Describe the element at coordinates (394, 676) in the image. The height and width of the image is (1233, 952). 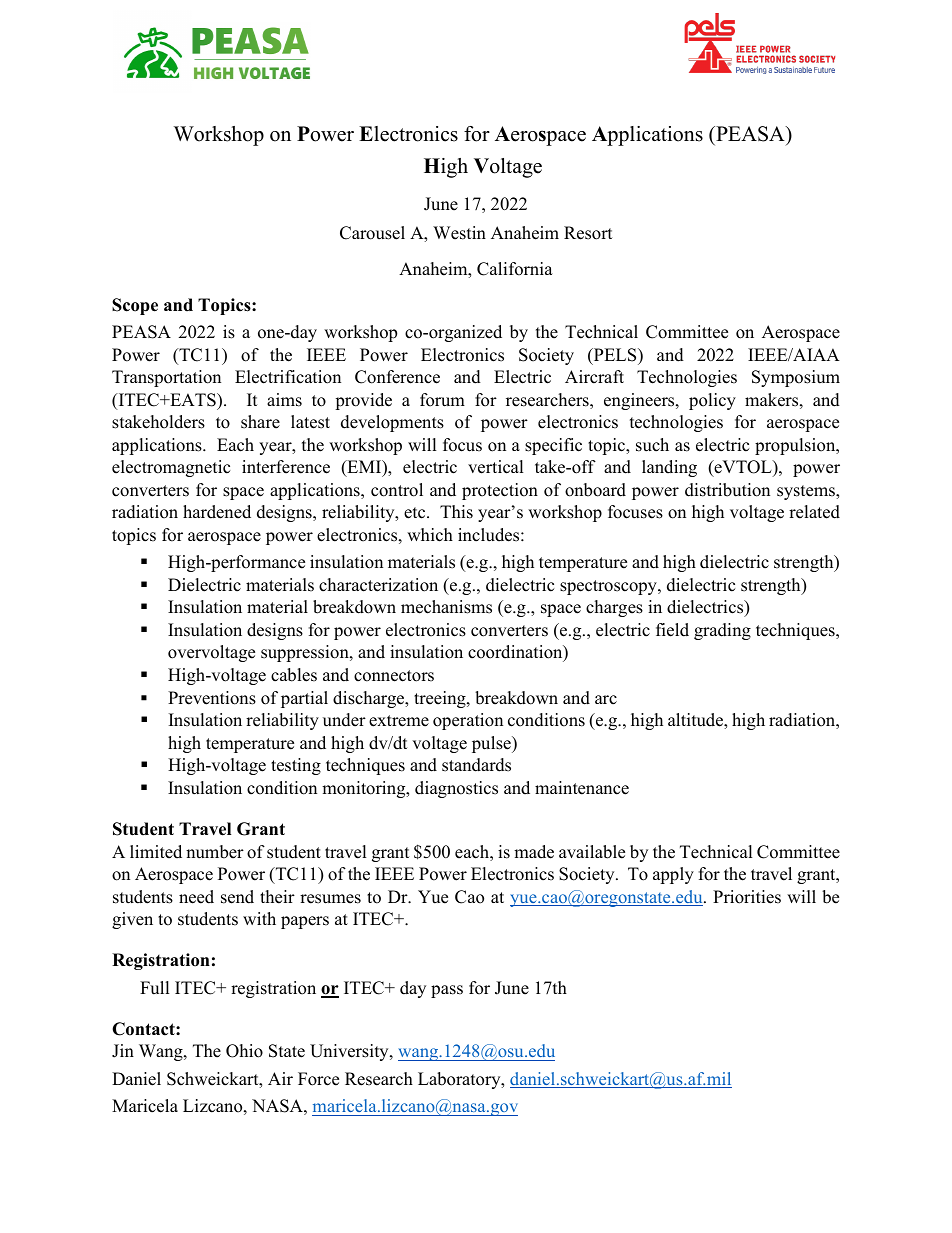
I see `connectors` at that location.
